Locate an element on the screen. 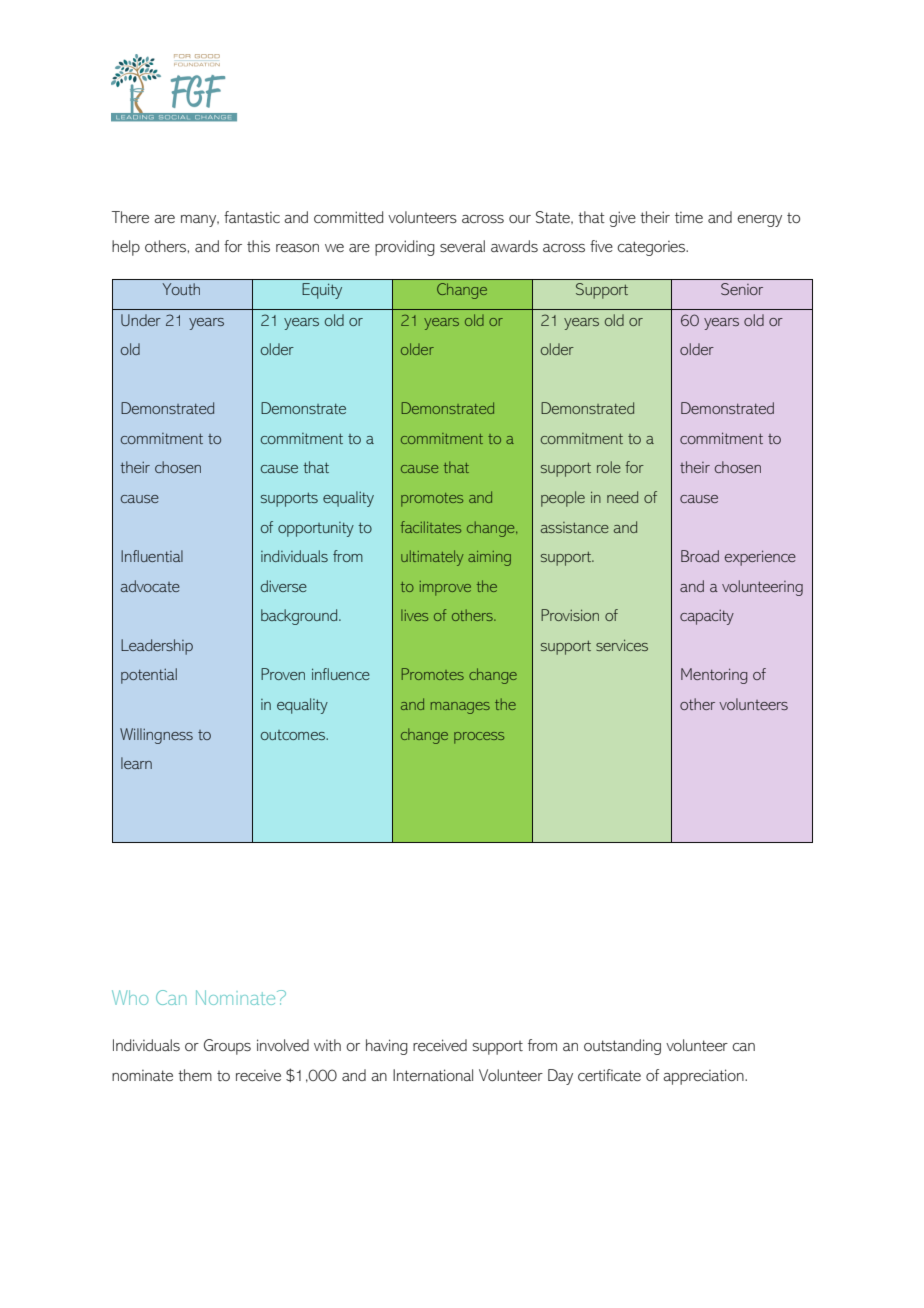  several is located at coordinates (462, 246).
